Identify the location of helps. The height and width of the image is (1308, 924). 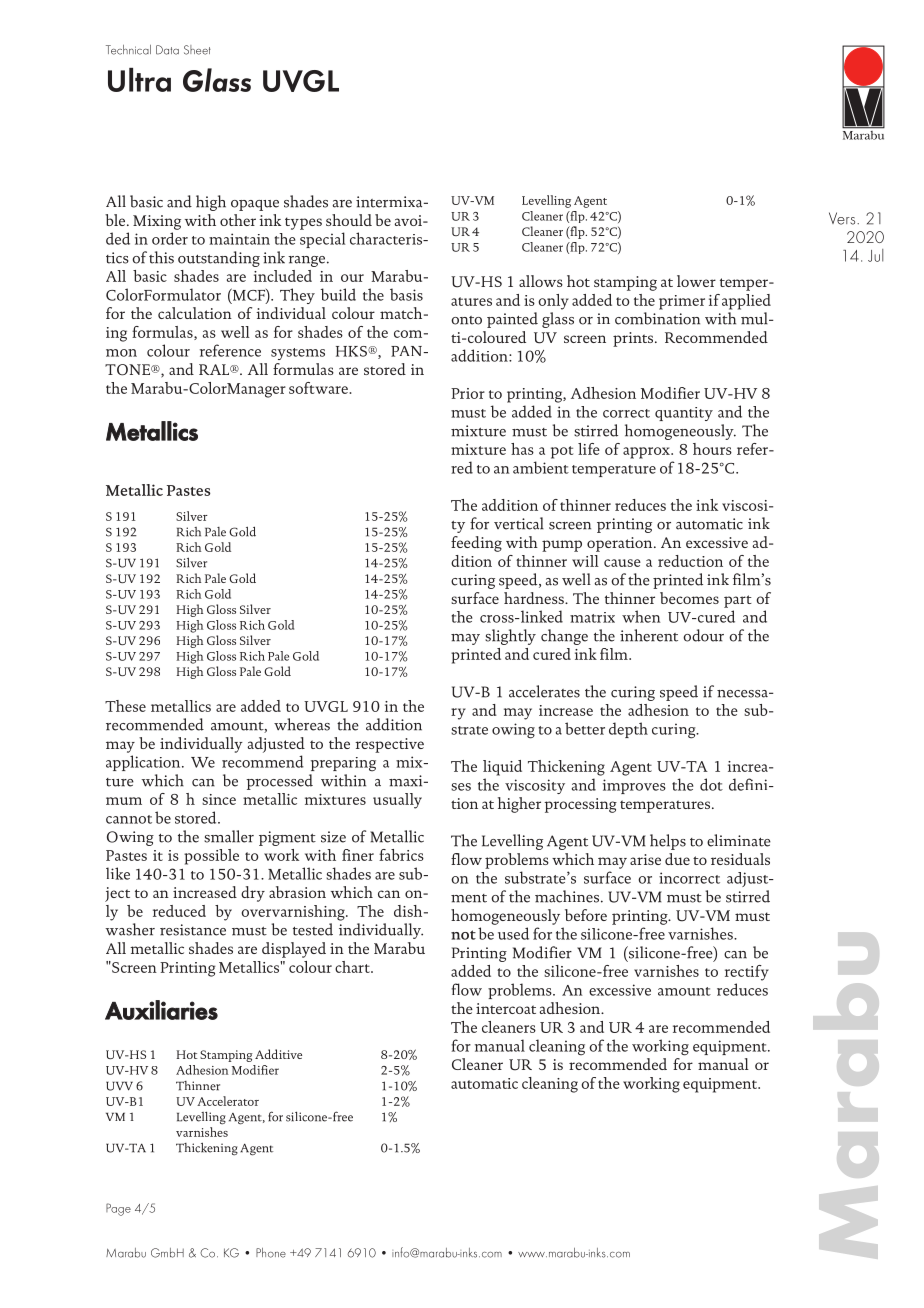
(668, 842).
